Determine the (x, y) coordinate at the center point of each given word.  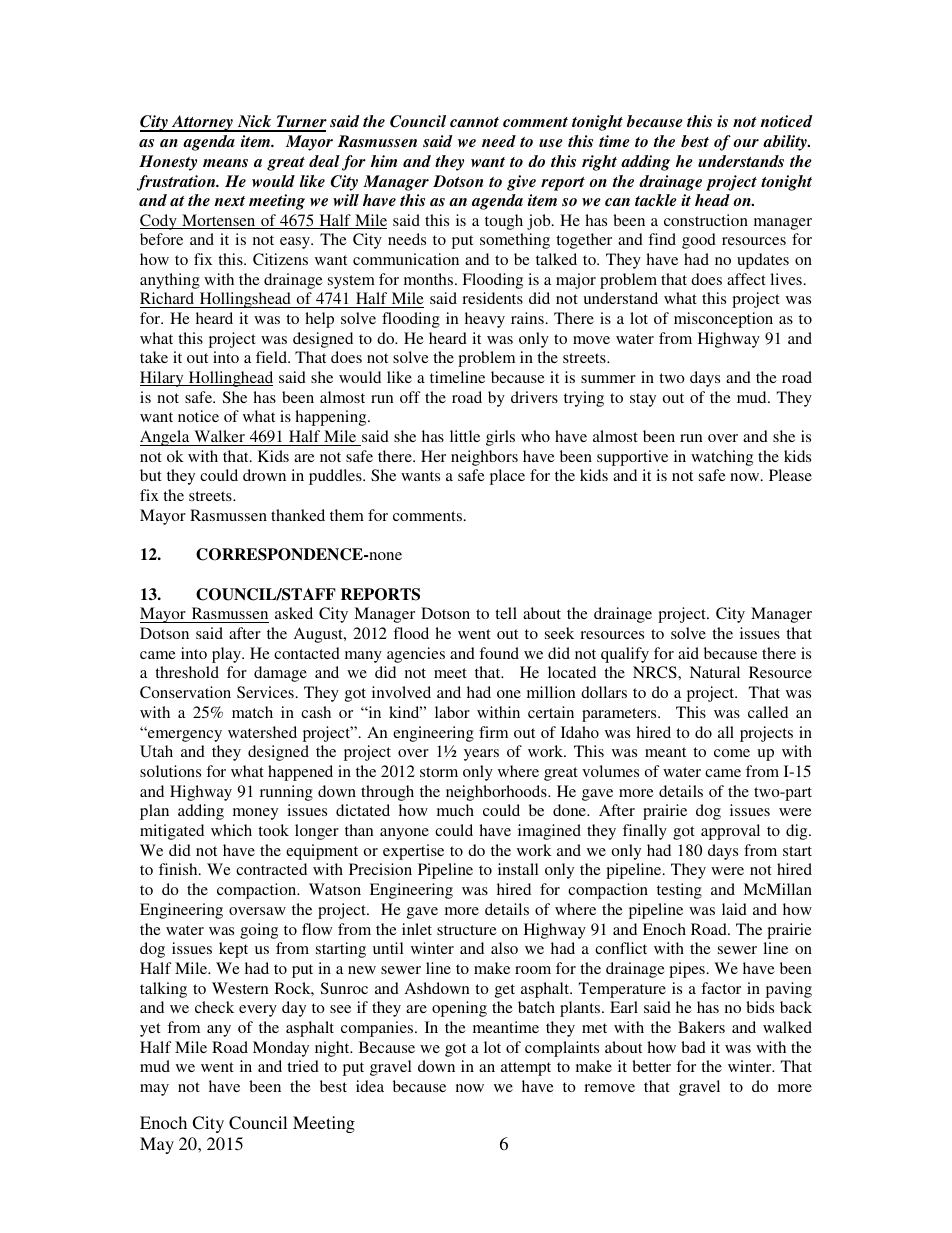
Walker (219, 436)
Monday (281, 1049)
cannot (474, 122)
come (732, 753)
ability (786, 143)
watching (722, 458)
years (481, 755)
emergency (184, 735)
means (225, 163)
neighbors (484, 458)
